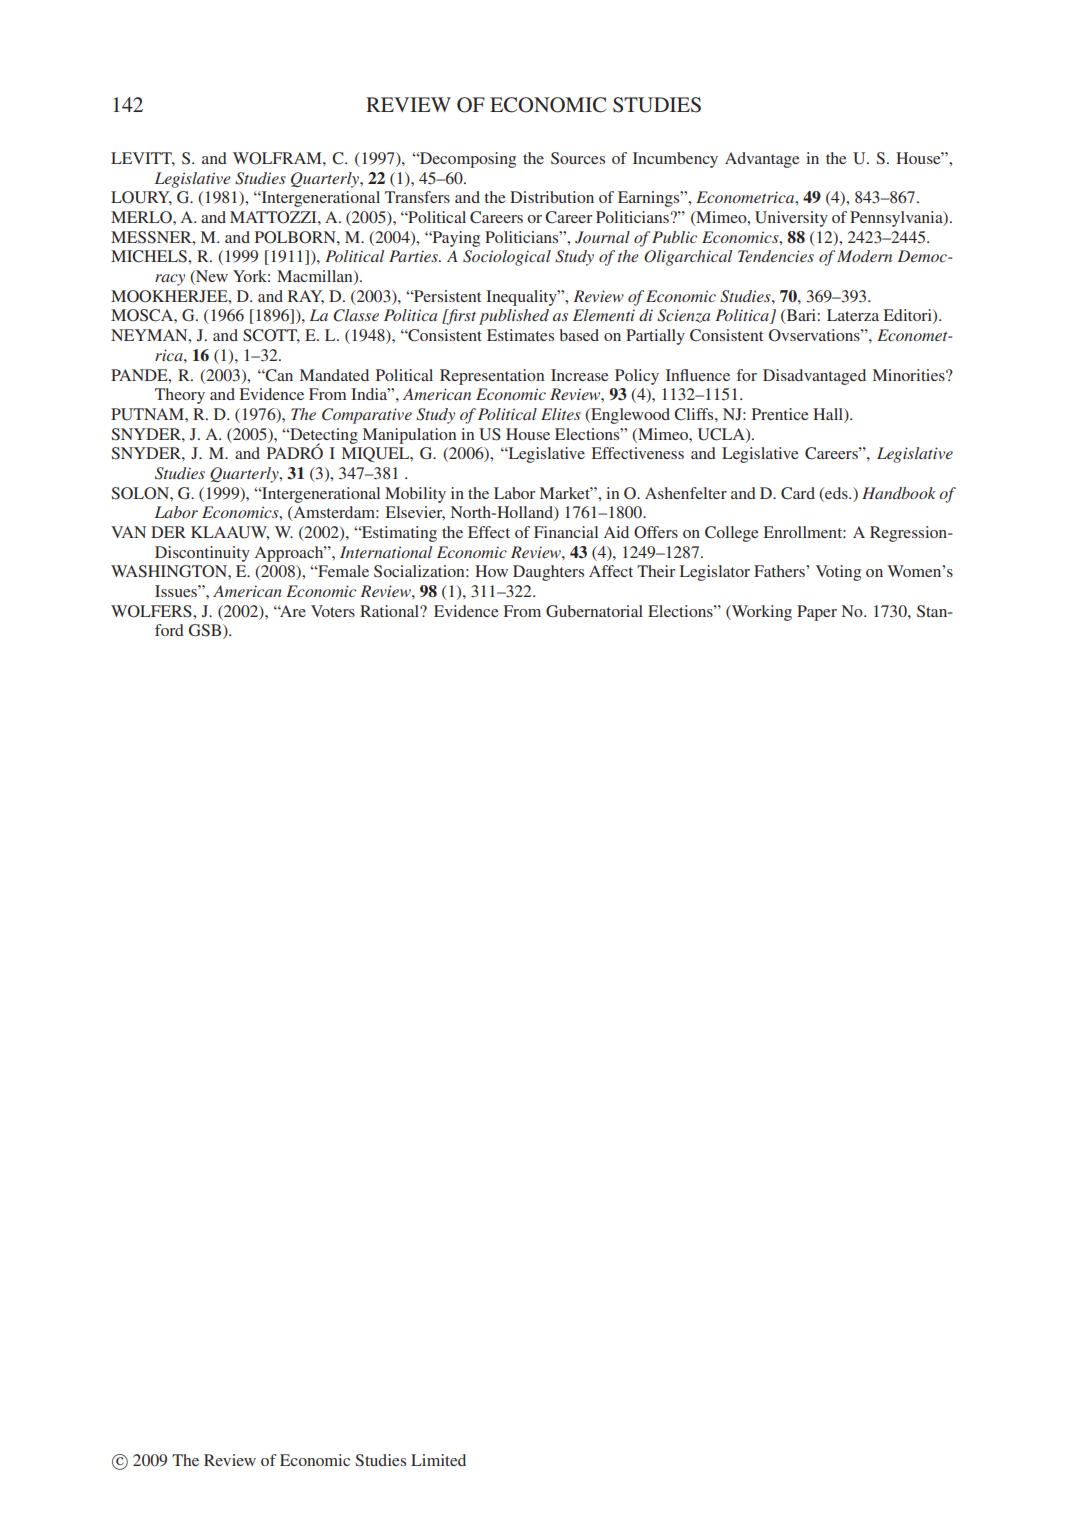 Image resolution: width=1065 pixels, height=1530 pixels. I want to click on Paper, so click(817, 613).
